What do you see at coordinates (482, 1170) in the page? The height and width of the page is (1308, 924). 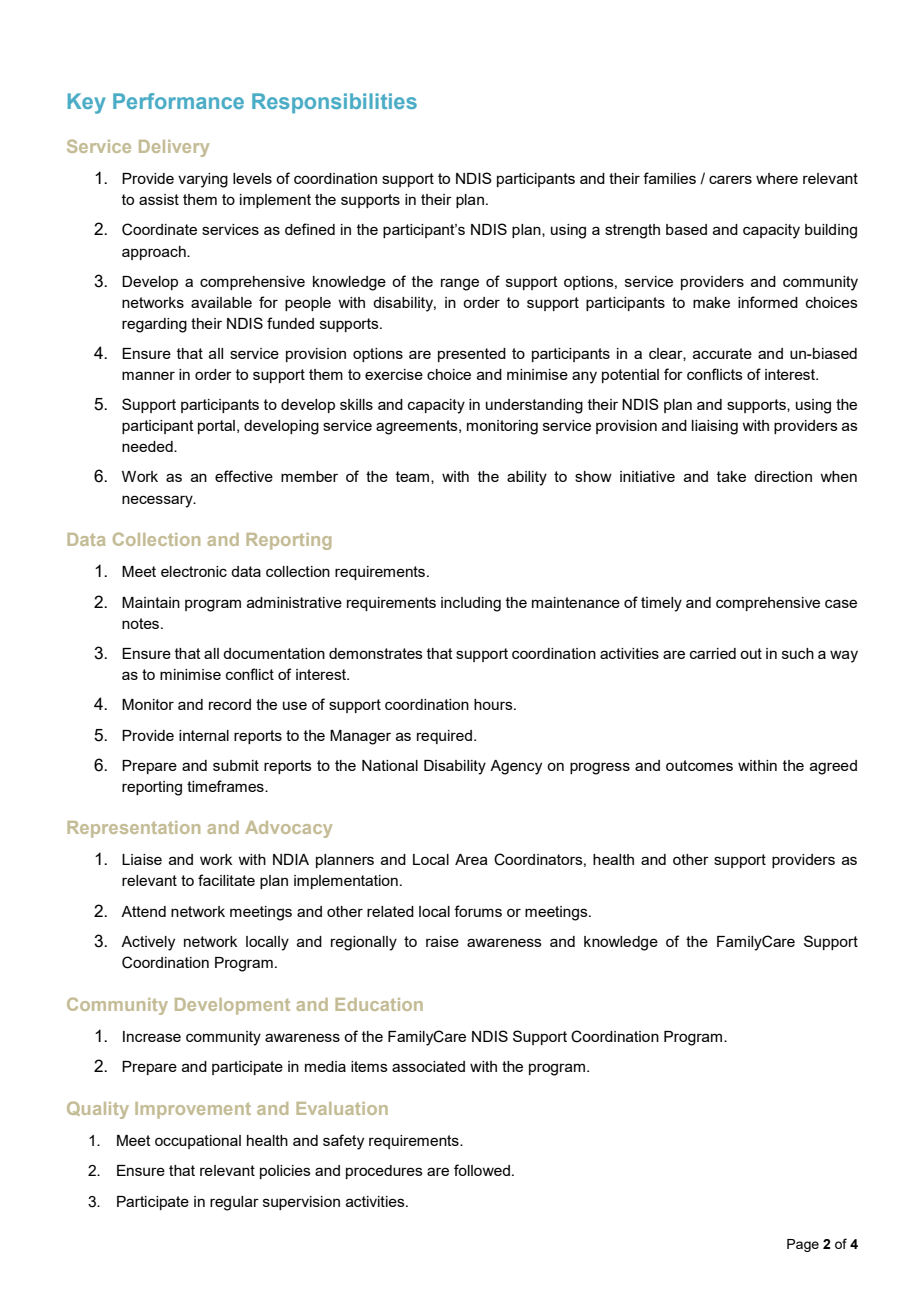 I see `followed` at bounding box center [482, 1170].
